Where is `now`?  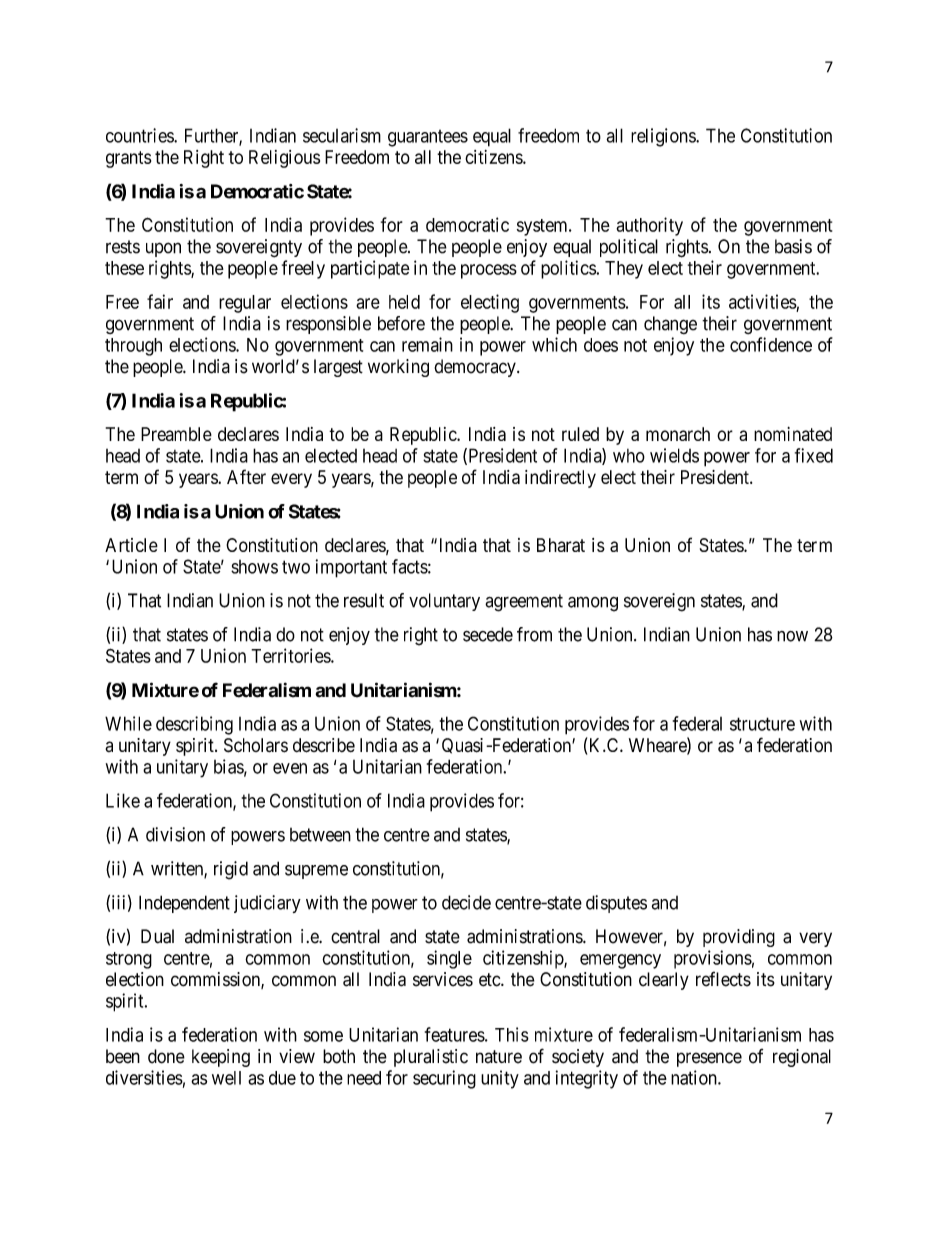 now is located at coordinates (792, 636).
